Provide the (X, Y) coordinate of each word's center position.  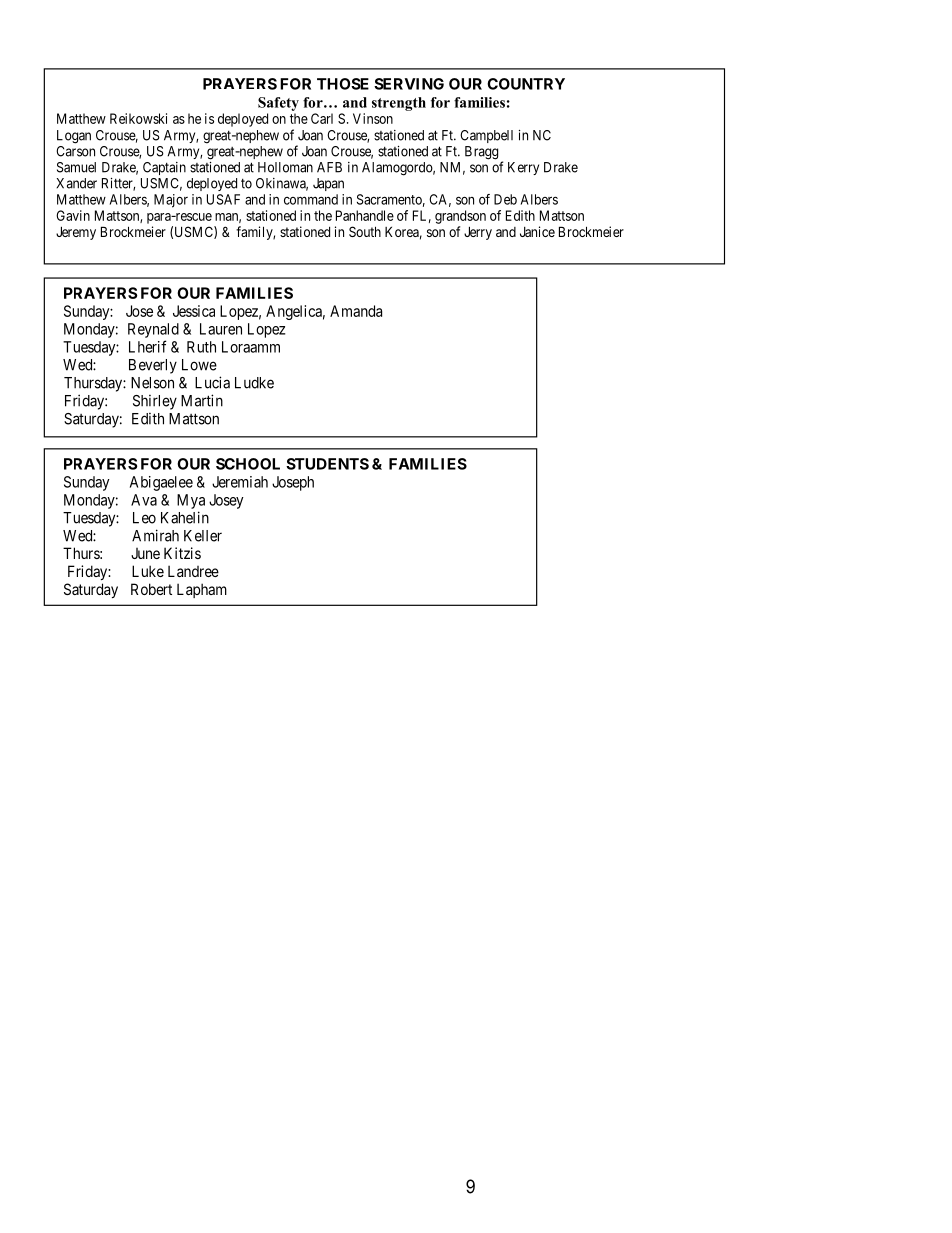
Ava (144, 500)
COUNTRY (526, 84)
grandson (460, 217)
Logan (74, 137)
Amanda (356, 311)
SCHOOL (248, 464)
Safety (278, 104)
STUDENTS (327, 464)
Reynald (153, 330)
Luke (148, 571)
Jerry (478, 233)
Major (171, 201)
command (311, 199)
